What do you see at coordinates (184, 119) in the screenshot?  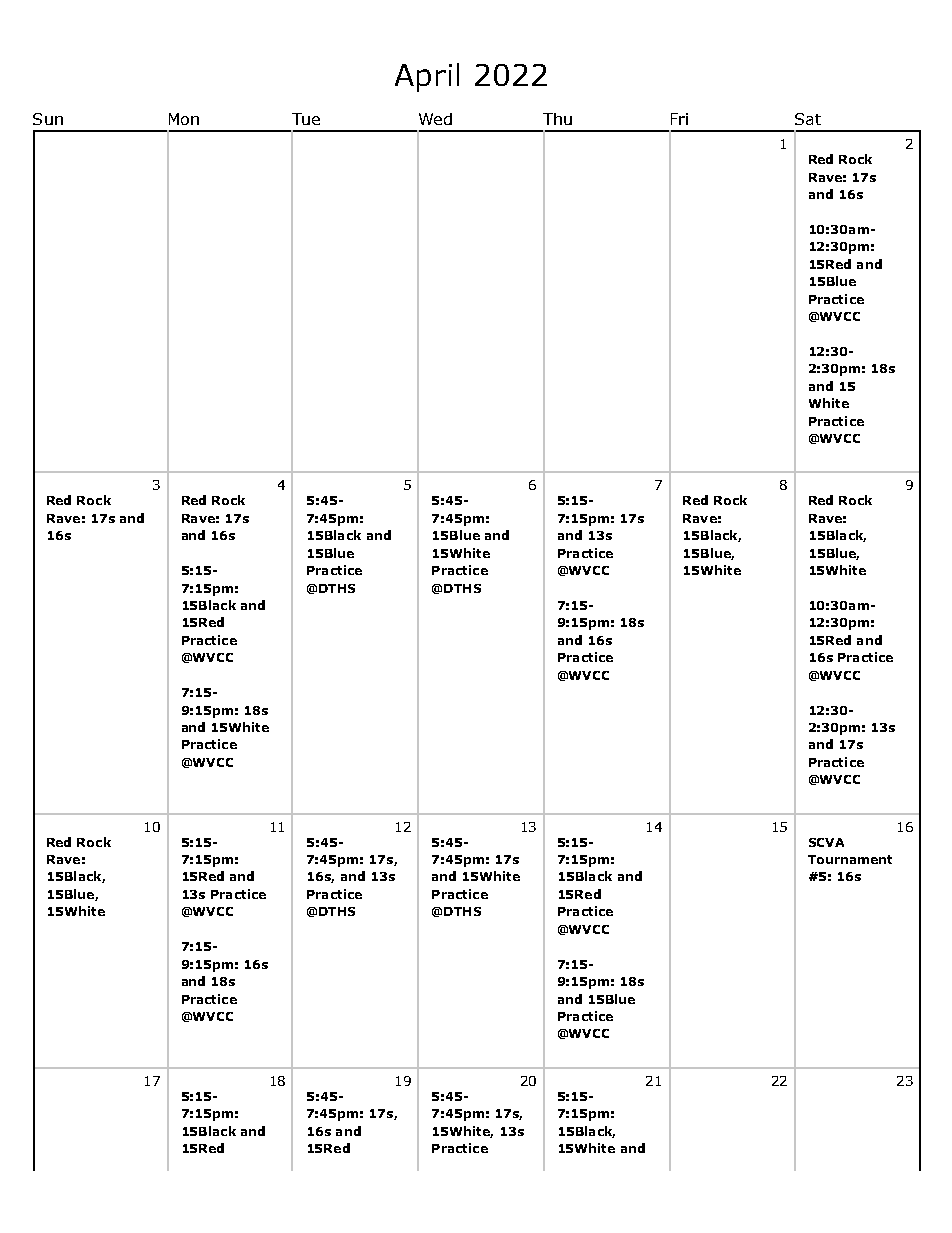 I see `Mon` at bounding box center [184, 119].
